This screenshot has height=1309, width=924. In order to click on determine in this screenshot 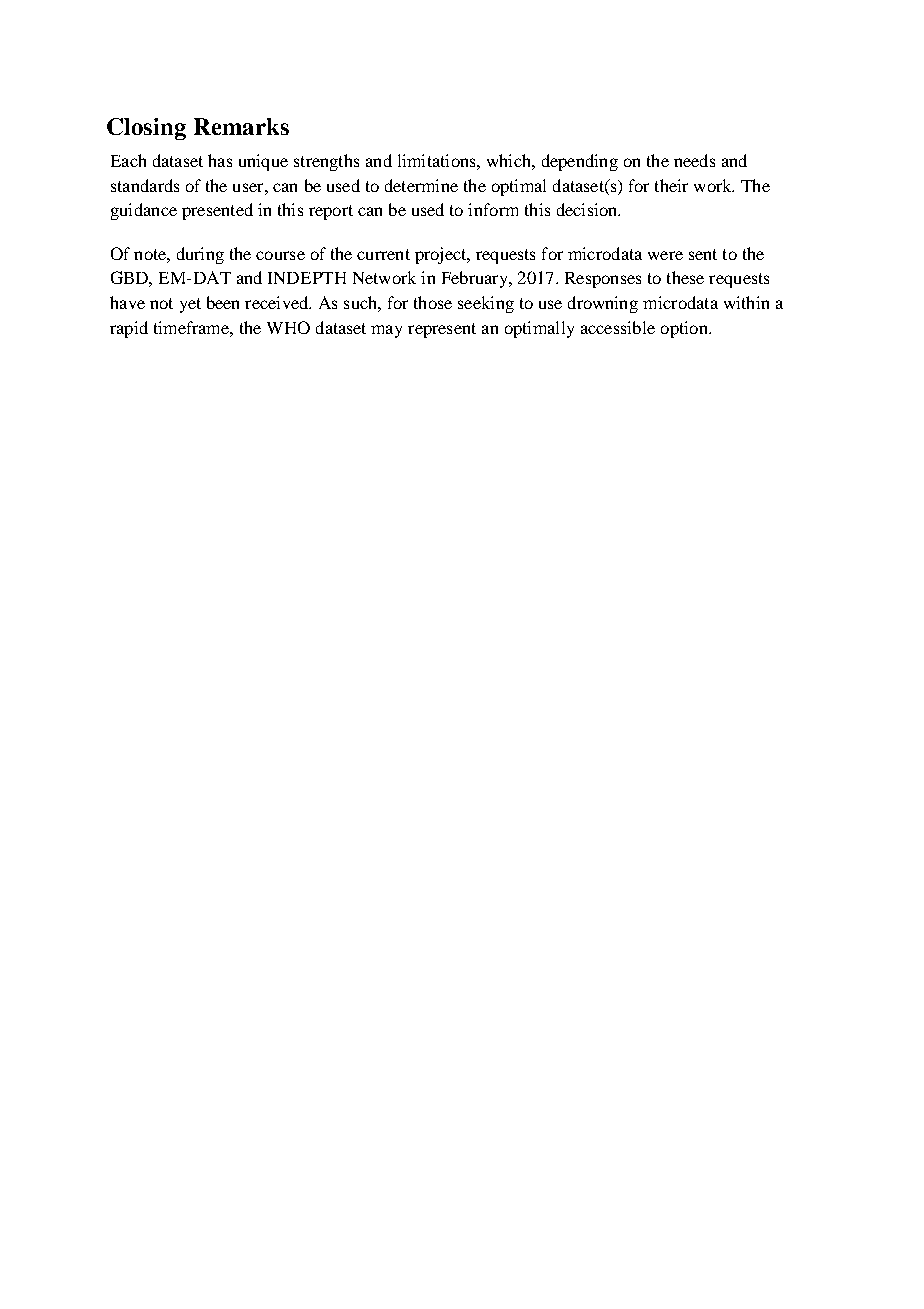, I will do `click(421, 185)`.
